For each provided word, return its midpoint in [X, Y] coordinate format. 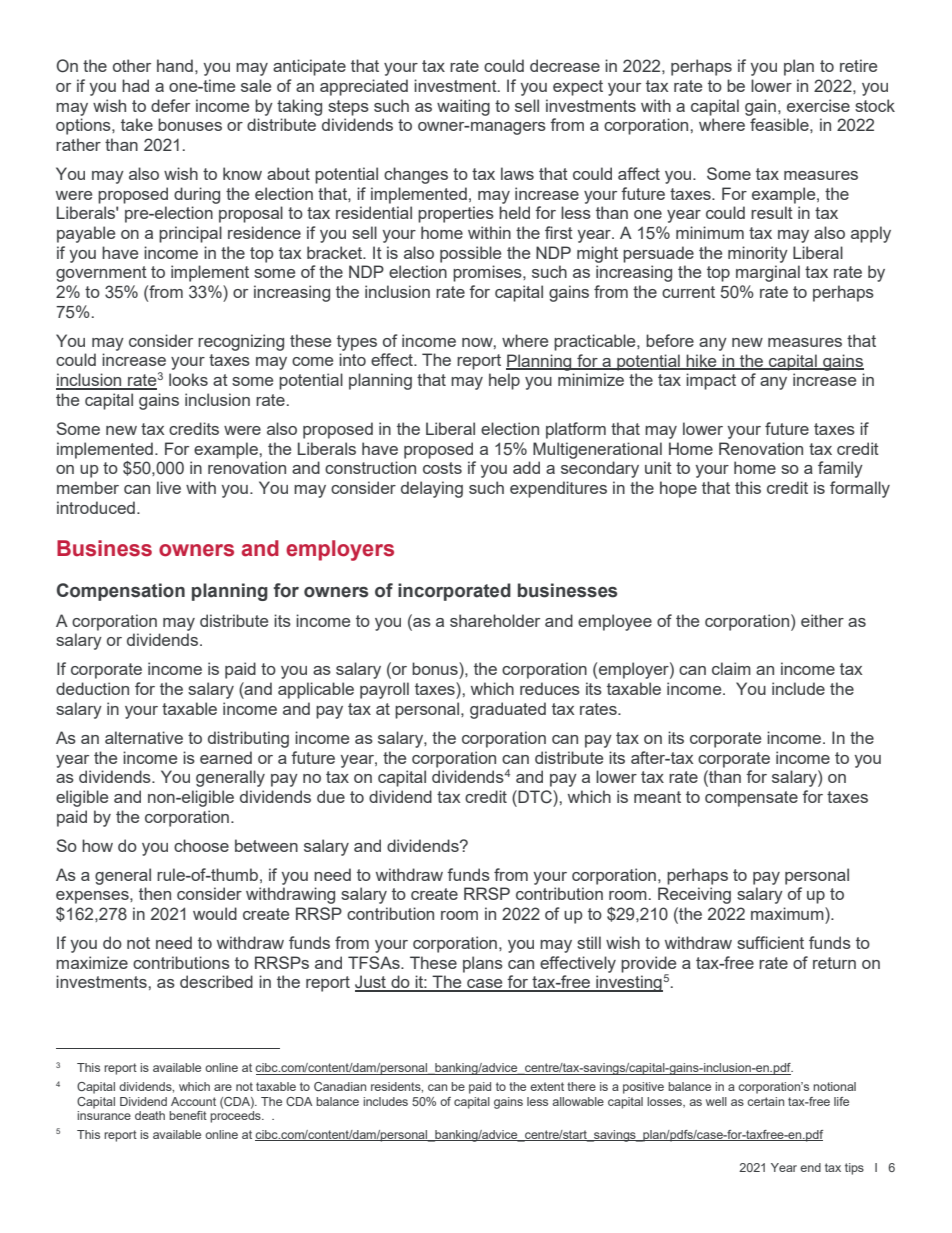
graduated [508, 710]
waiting [463, 107]
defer [170, 105]
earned [226, 757]
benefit [188, 1115]
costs [442, 468]
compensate [751, 799]
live [169, 487]
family [840, 469]
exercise [818, 105]
